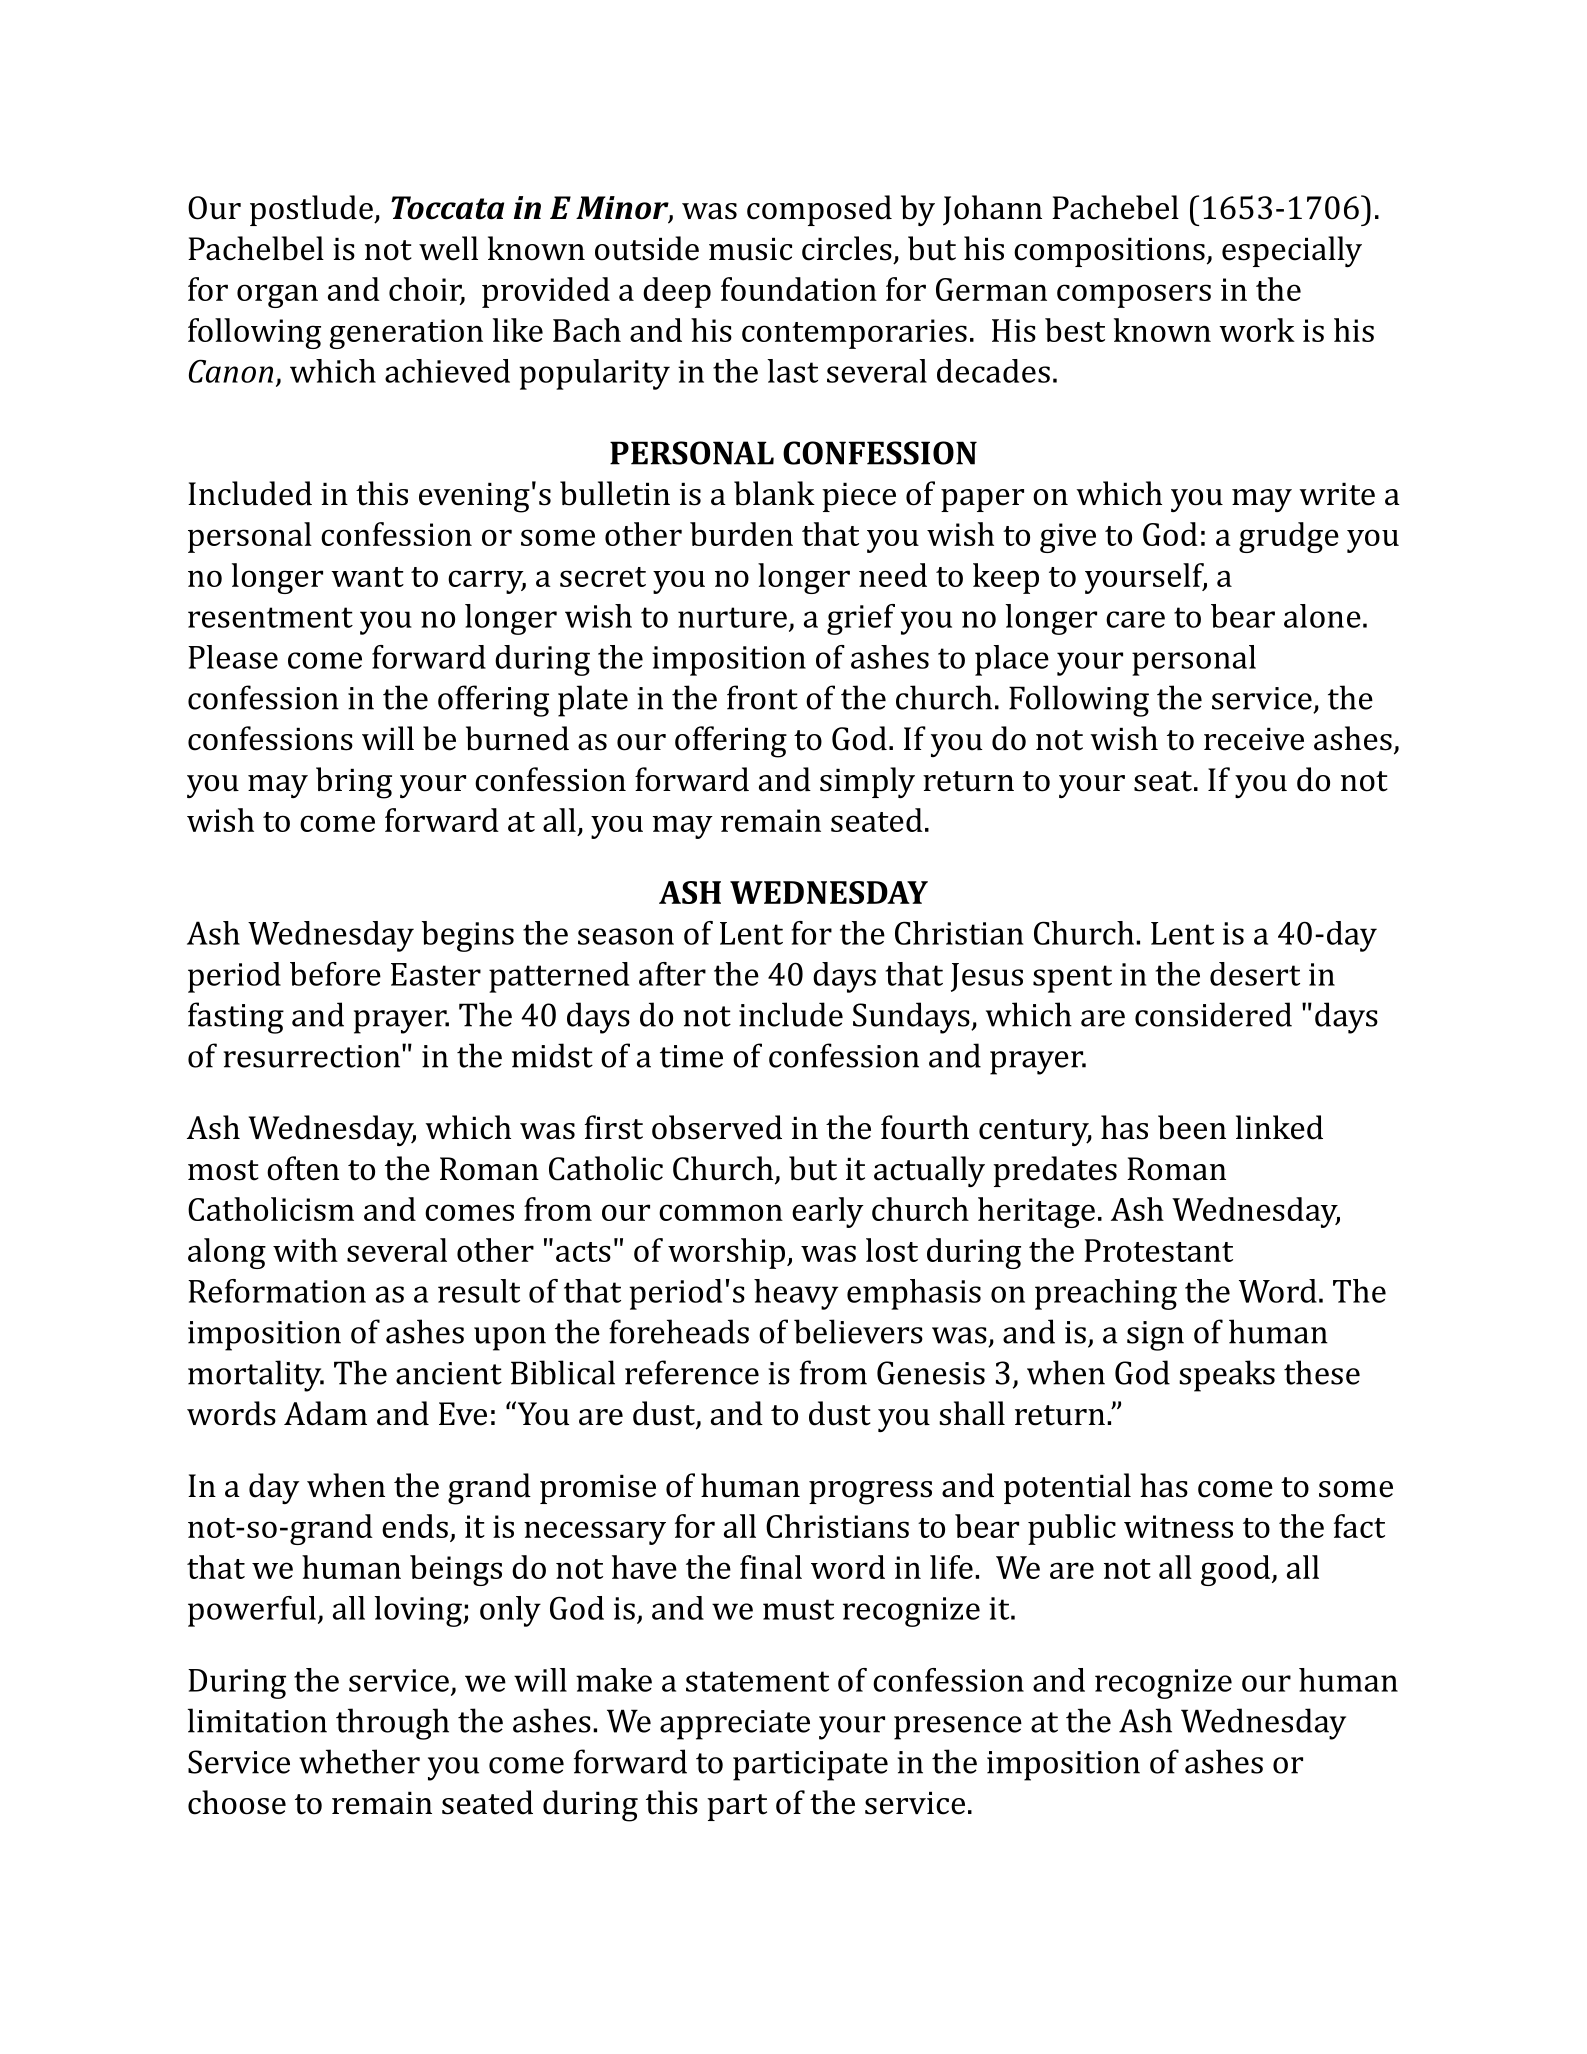  Describe the element at coordinates (1178, 1526) in the screenshot. I see `witness` at that location.
